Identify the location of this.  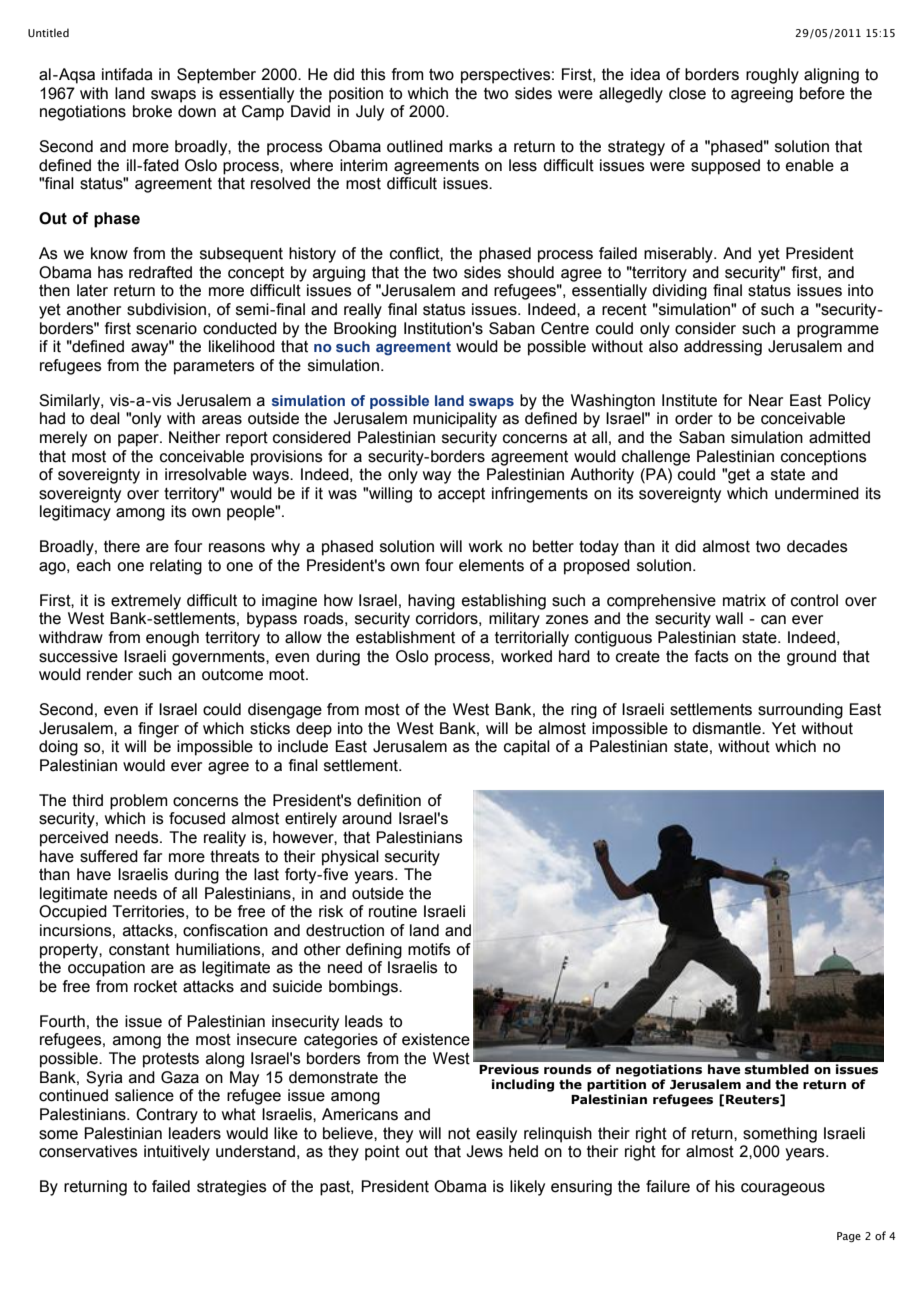
(373, 74).
